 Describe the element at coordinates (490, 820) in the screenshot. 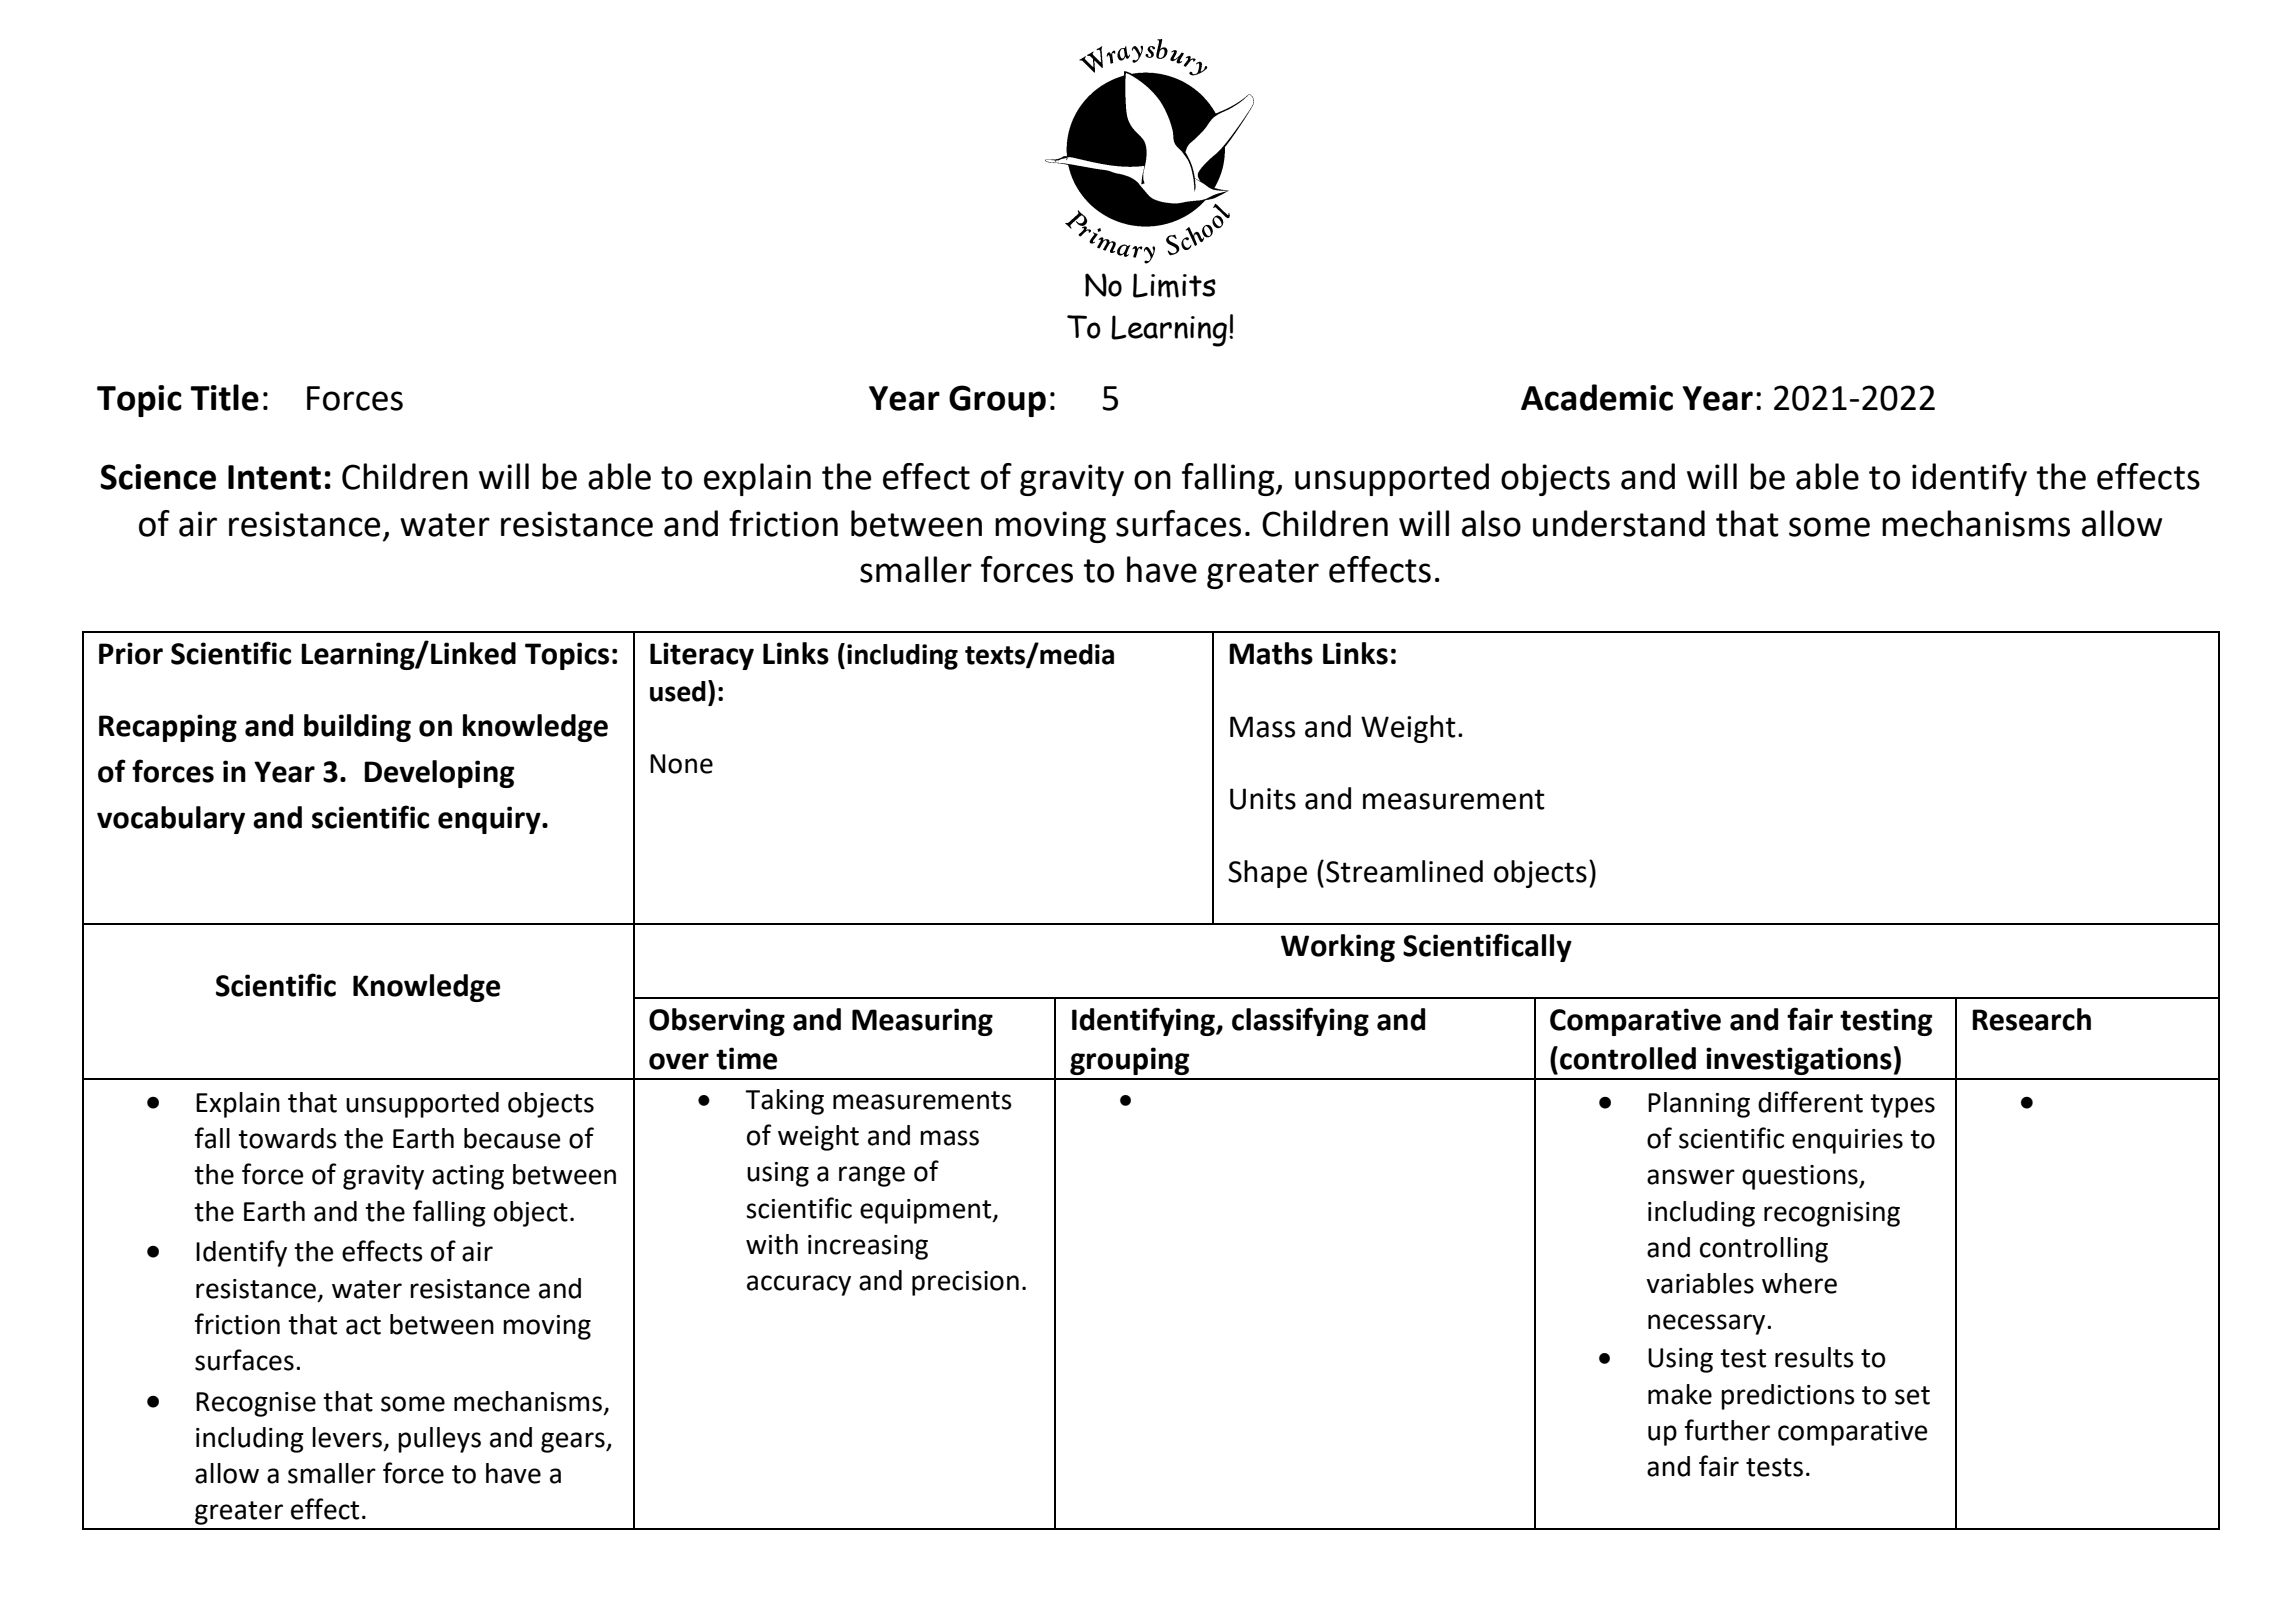

I see `enquiry` at that location.
